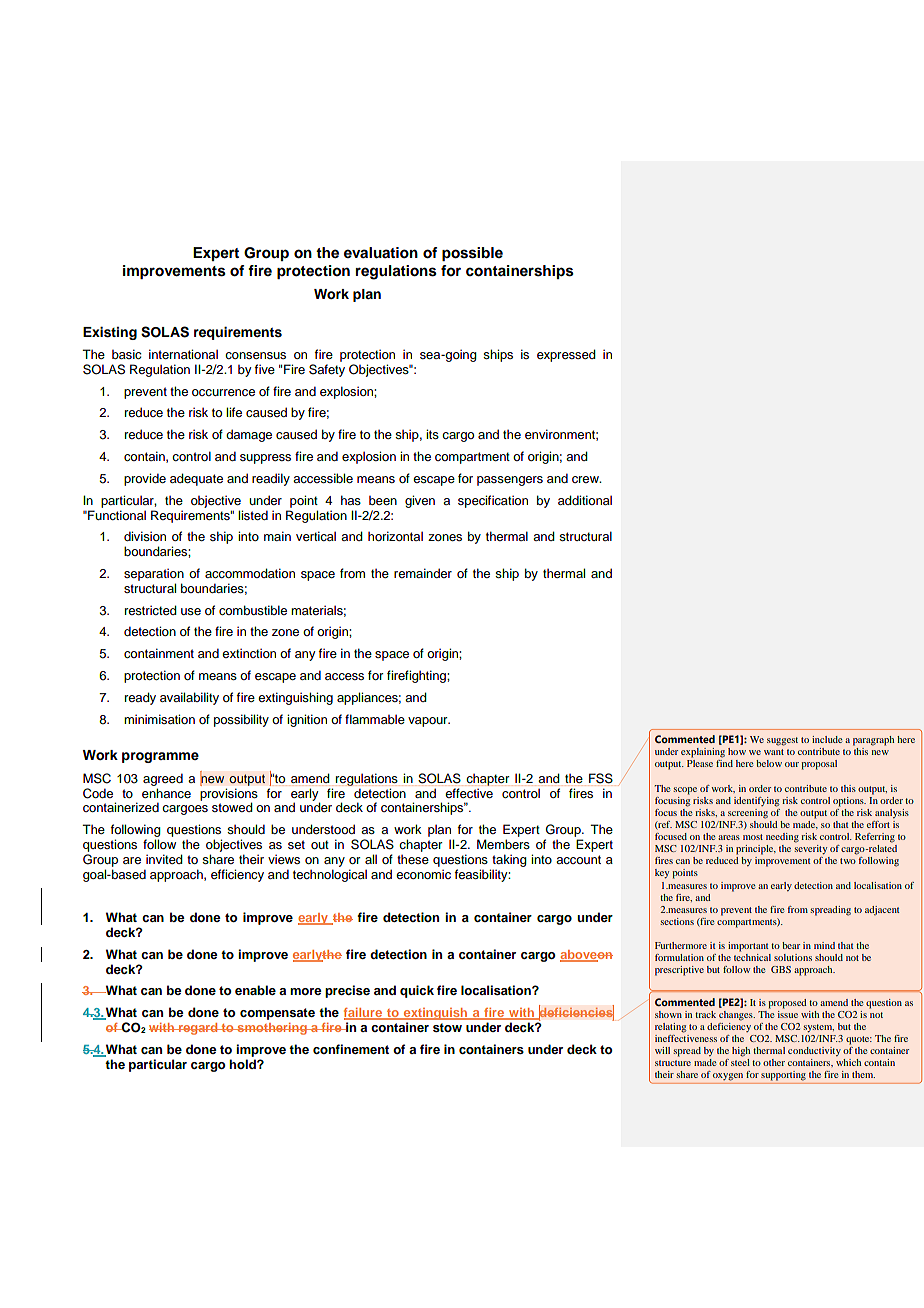  What do you see at coordinates (429, 722) in the page?
I see `vapour` at bounding box center [429, 722].
